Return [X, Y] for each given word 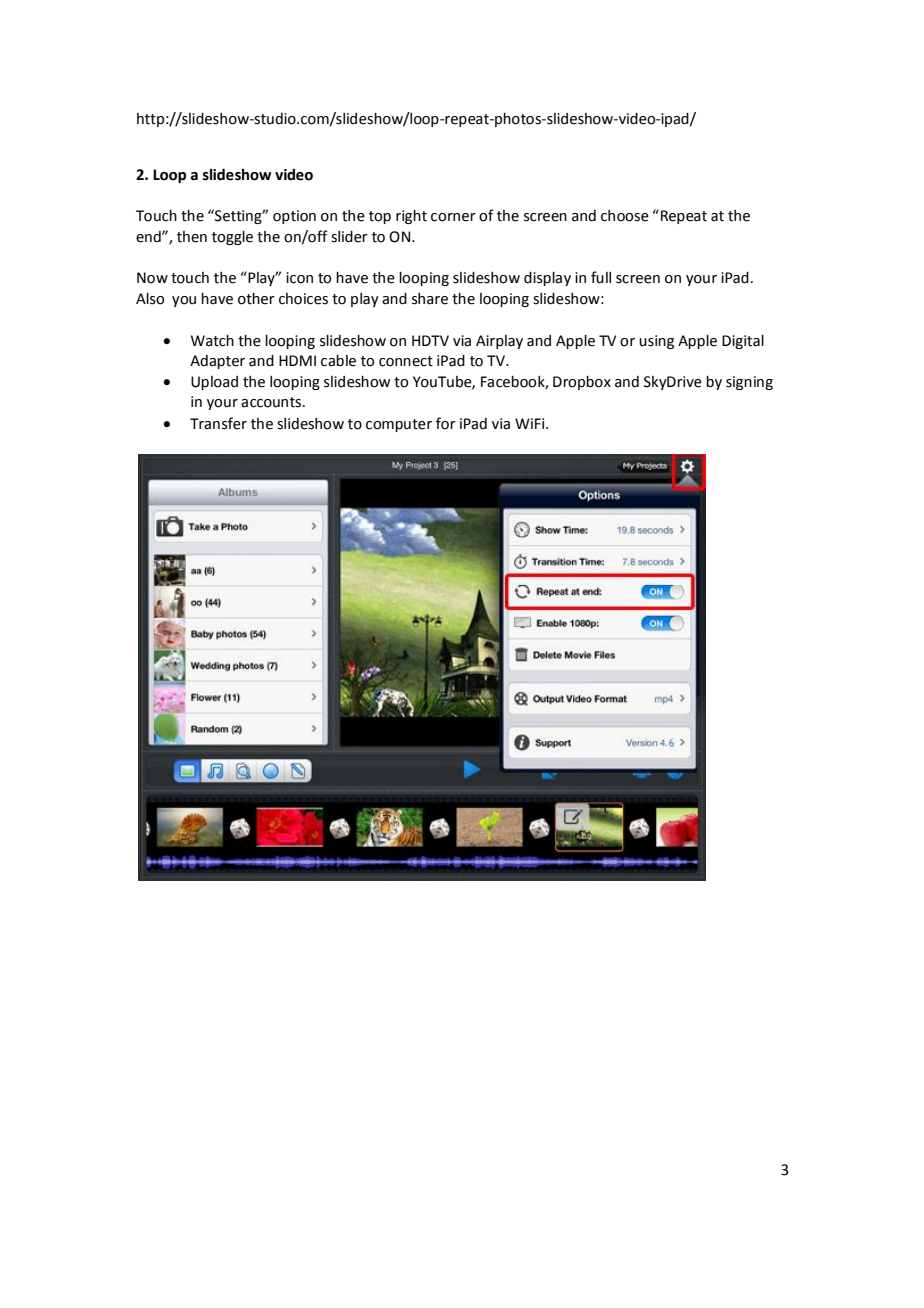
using [656, 342]
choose [625, 216]
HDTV [430, 340]
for [446, 423]
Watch [212, 341]
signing [749, 383]
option [294, 217]
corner [453, 217]
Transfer [218, 423]
